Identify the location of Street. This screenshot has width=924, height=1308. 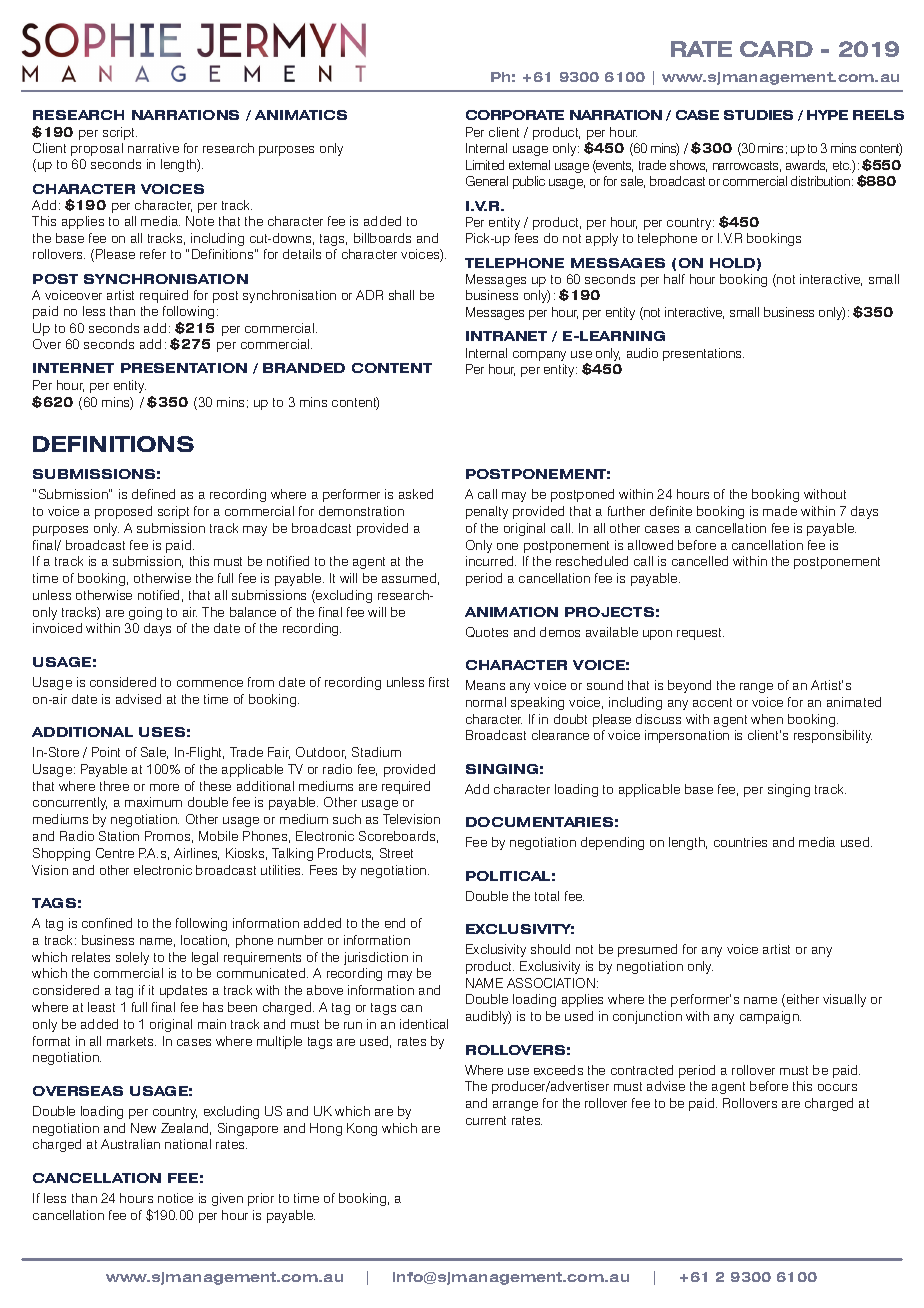
(396, 853).
